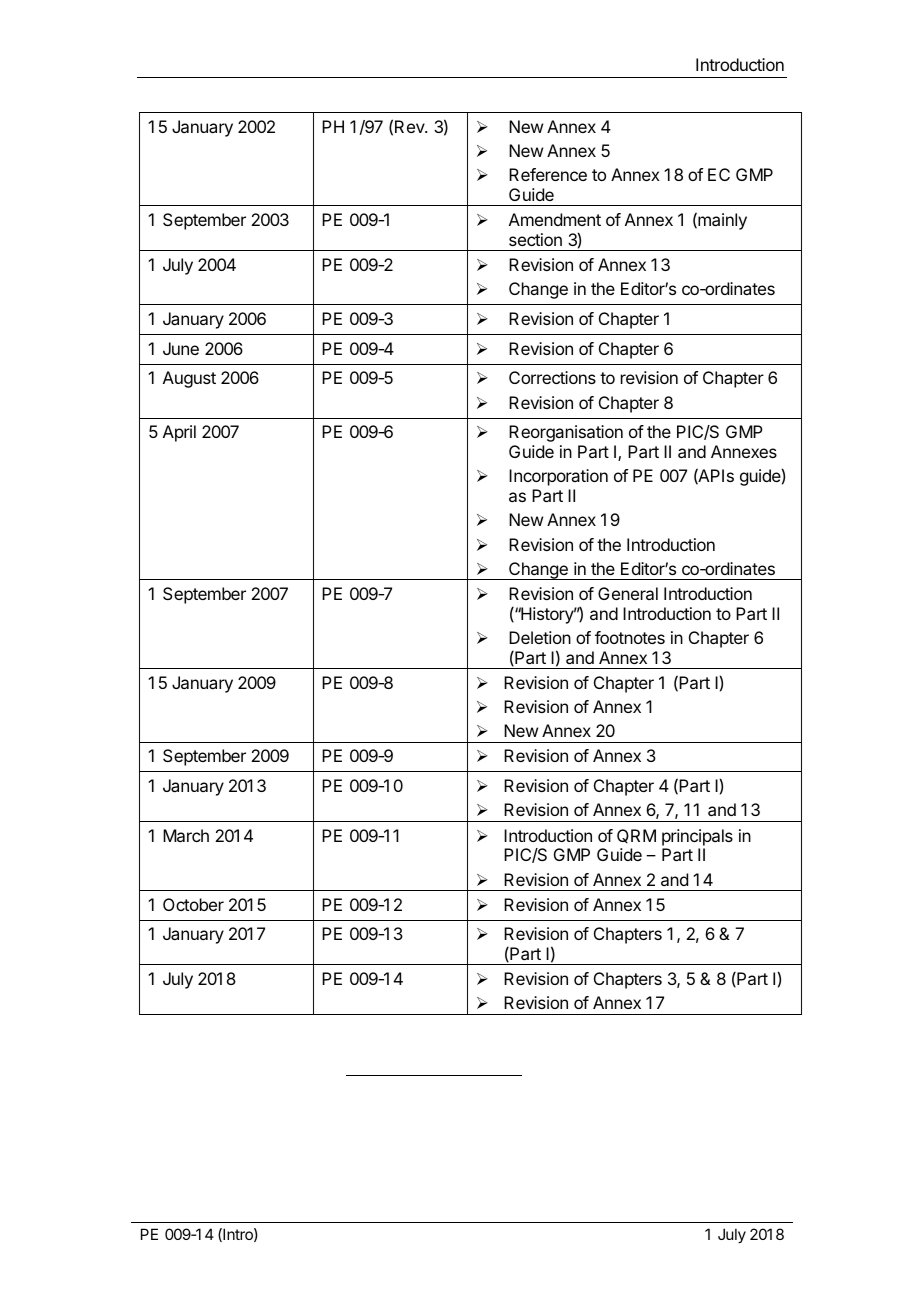 This image has height=1308, width=924. Describe the element at coordinates (555, 219) in the image. I see `Amendment` at that location.
